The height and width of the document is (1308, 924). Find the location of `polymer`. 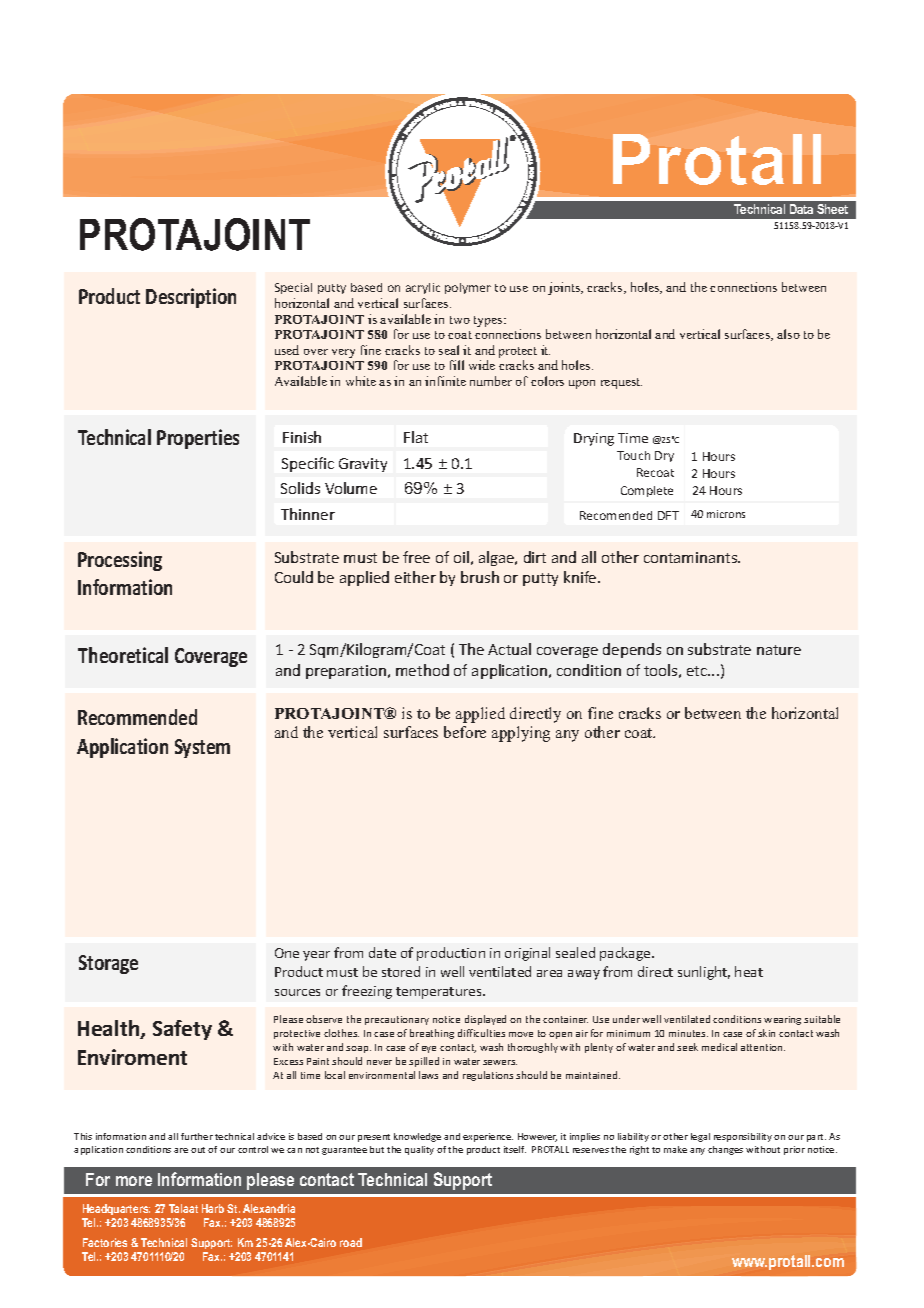

polymer is located at coordinates (468, 288).
